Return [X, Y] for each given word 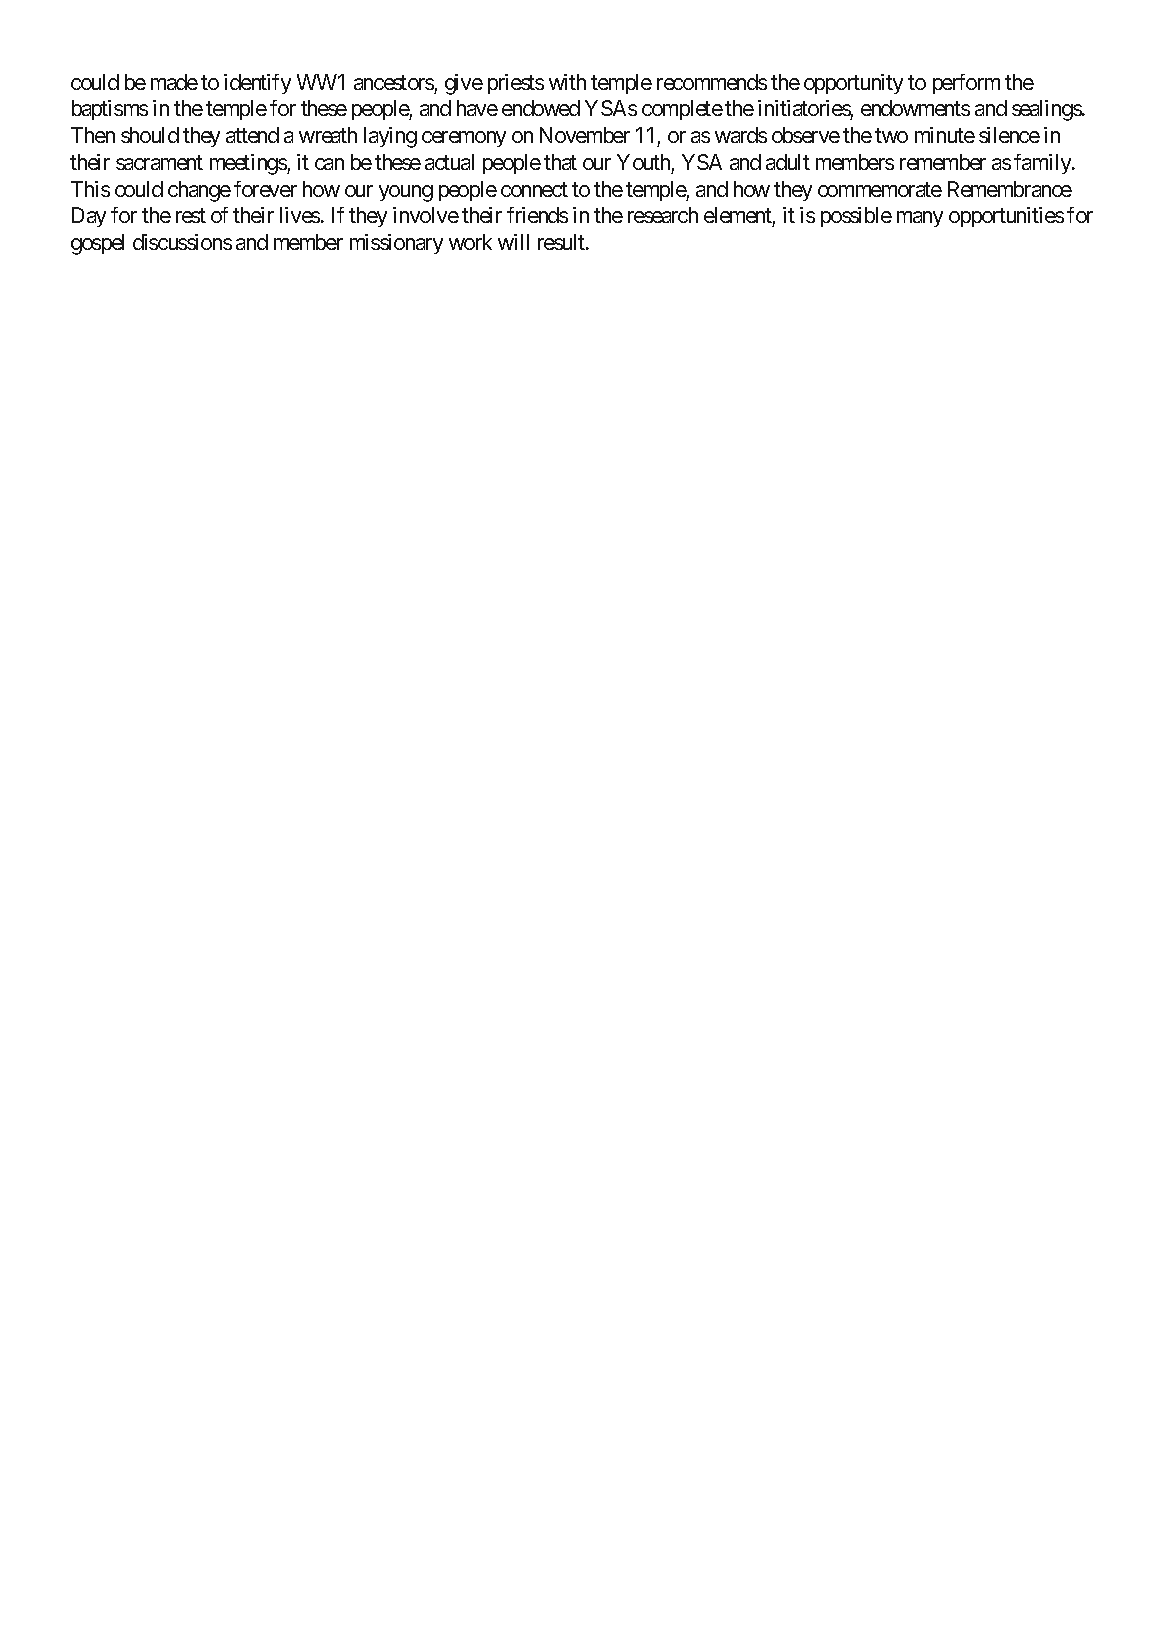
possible [856, 217]
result [562, 242]
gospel [97, 244]
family [1043, 164]
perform [966, 84]
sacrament [159, 162]
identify [257, 84]
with [567, 82]
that [560, 162]
